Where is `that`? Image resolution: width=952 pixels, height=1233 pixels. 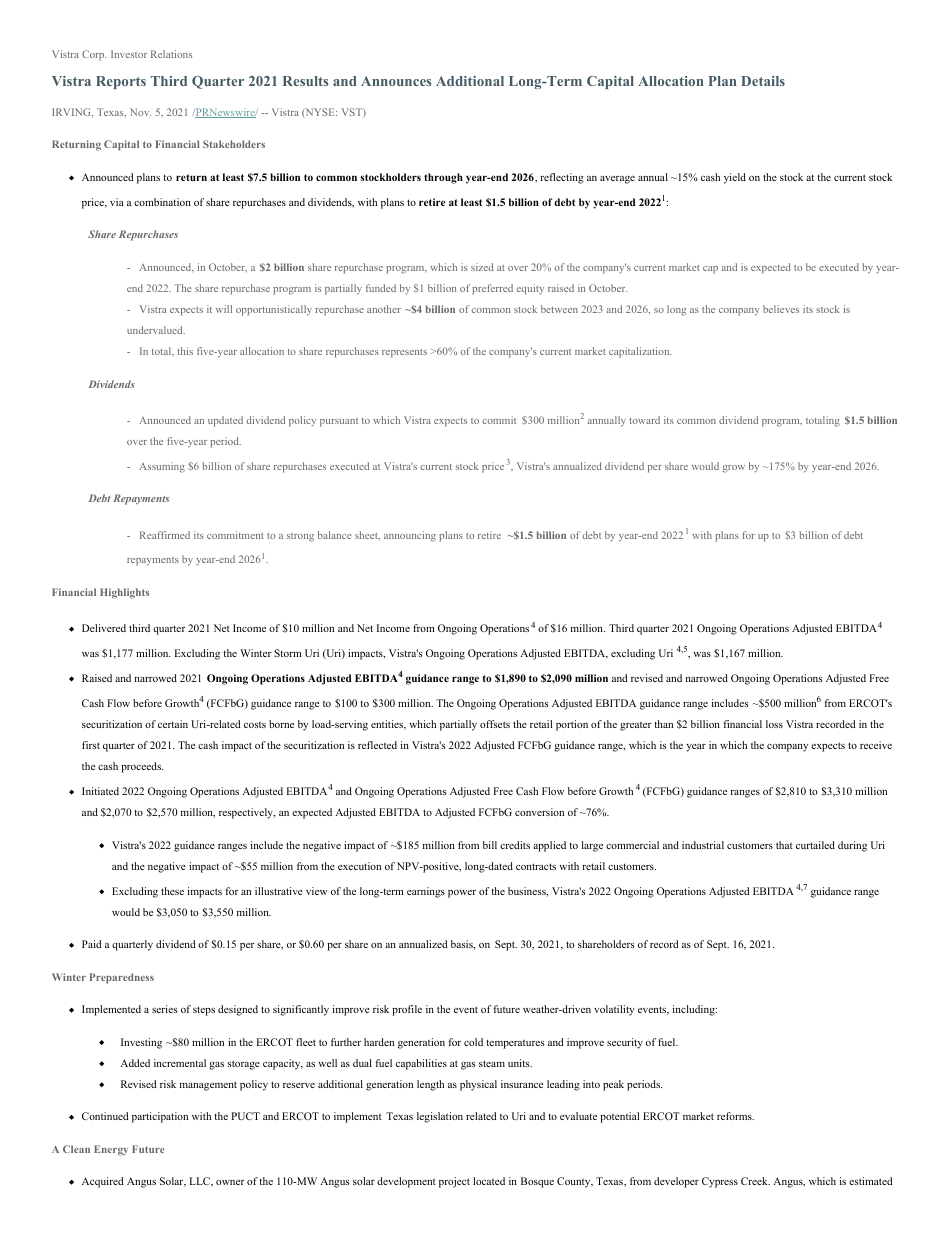
that is located at coordinates (784, 845).
